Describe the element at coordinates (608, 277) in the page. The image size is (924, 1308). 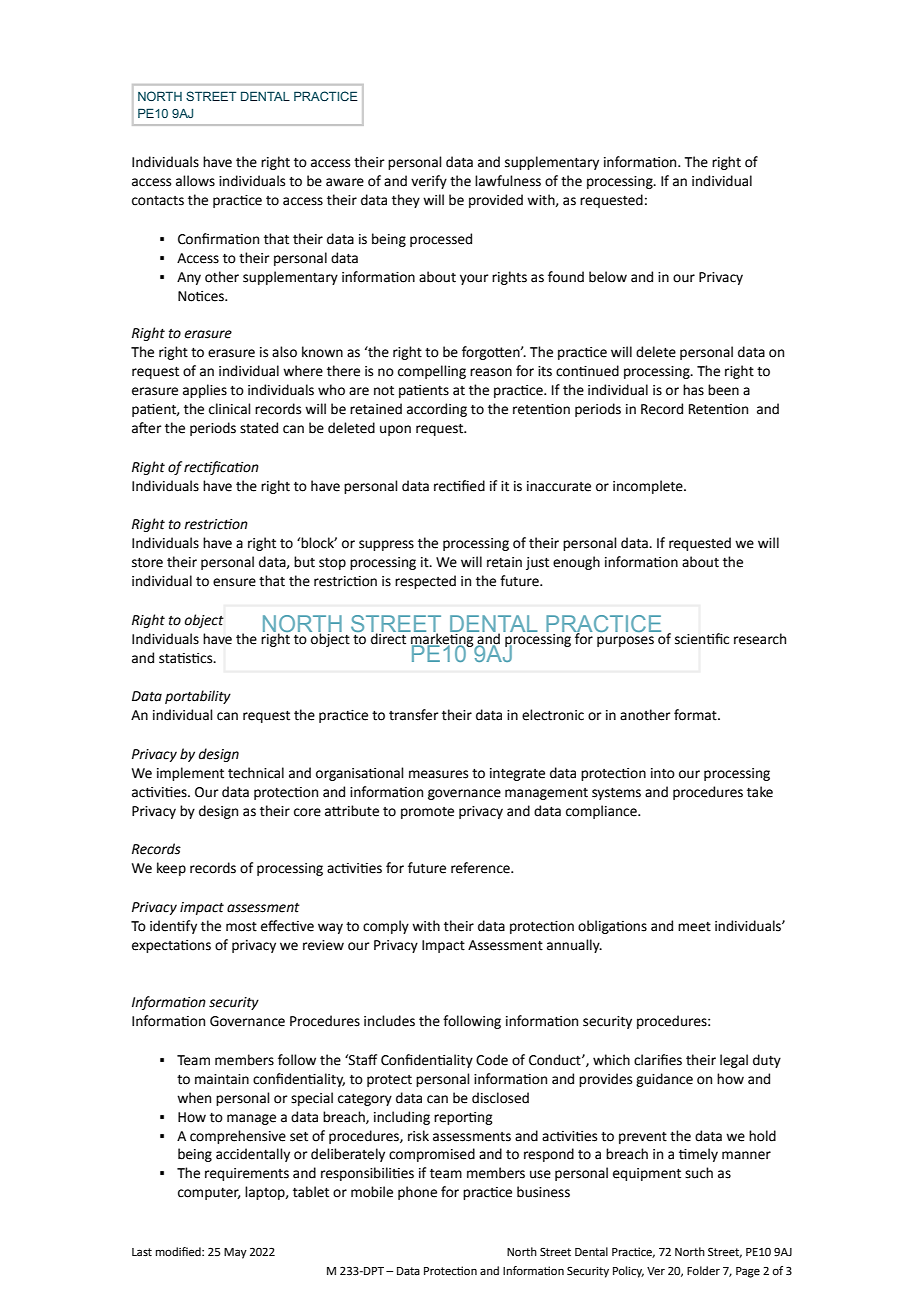
I see `below` at that location.
